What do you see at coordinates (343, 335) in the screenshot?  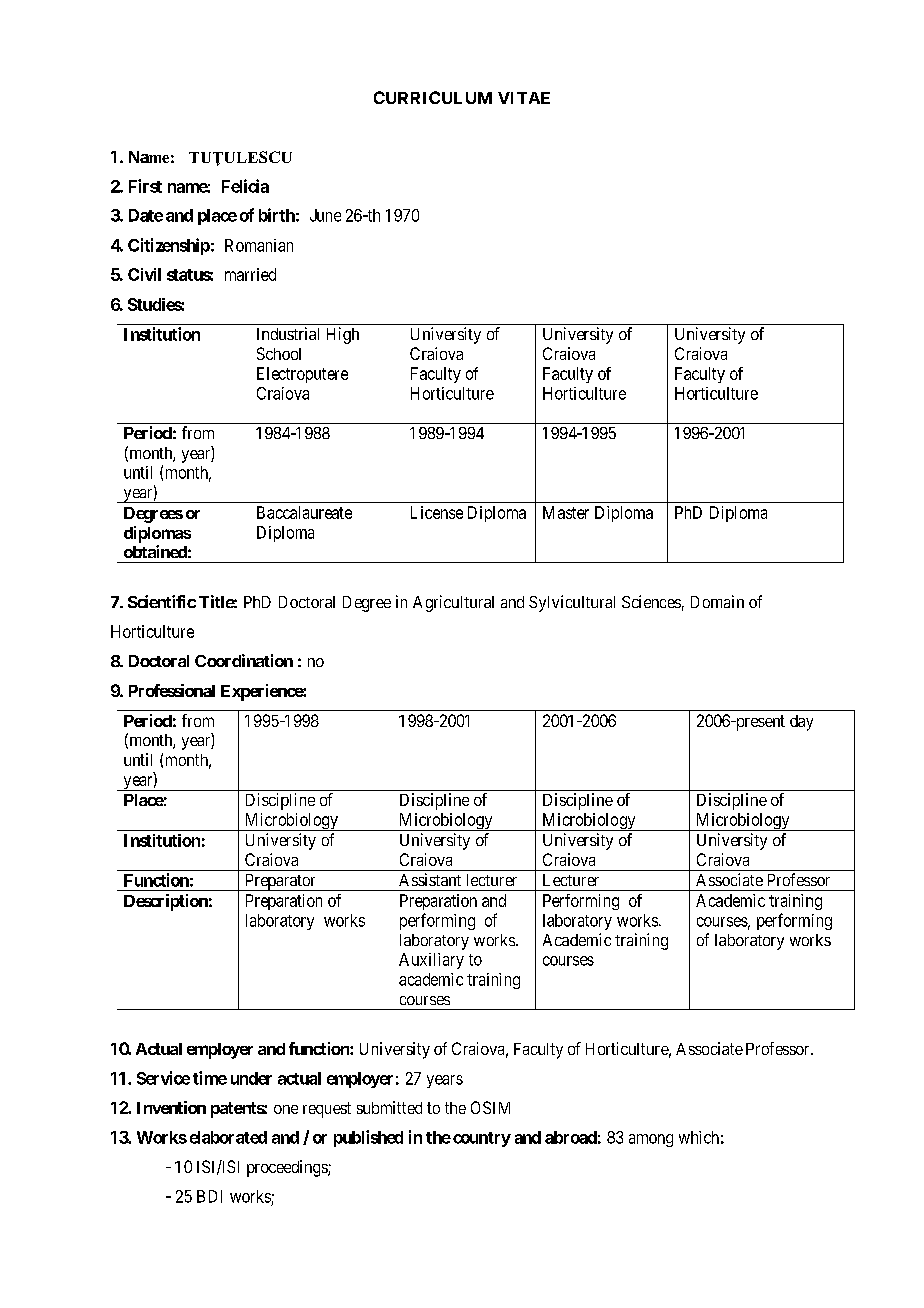 I see `High` at bounding box center [343, 335].
